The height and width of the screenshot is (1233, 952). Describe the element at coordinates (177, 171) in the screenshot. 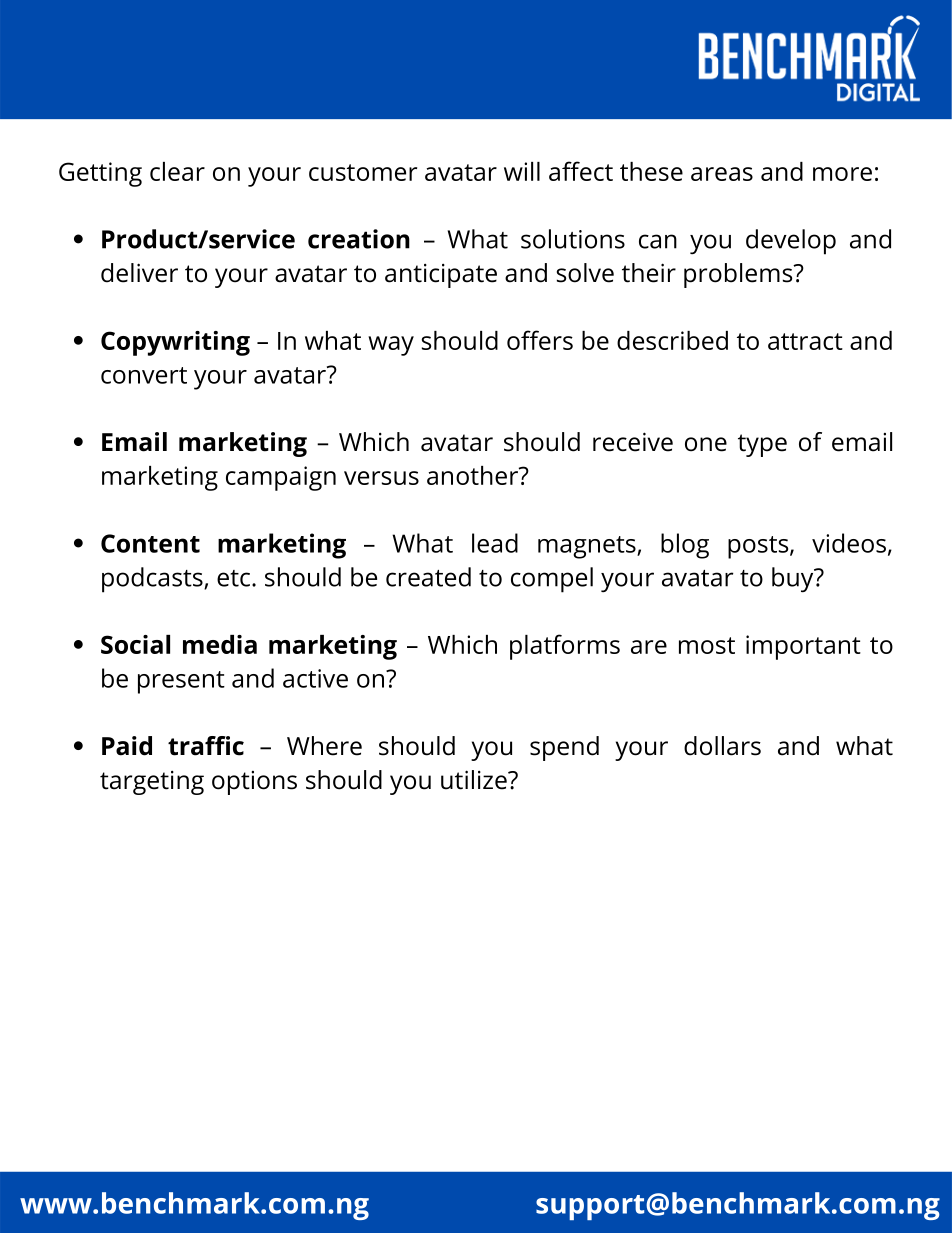

I see `clear` at that location.
